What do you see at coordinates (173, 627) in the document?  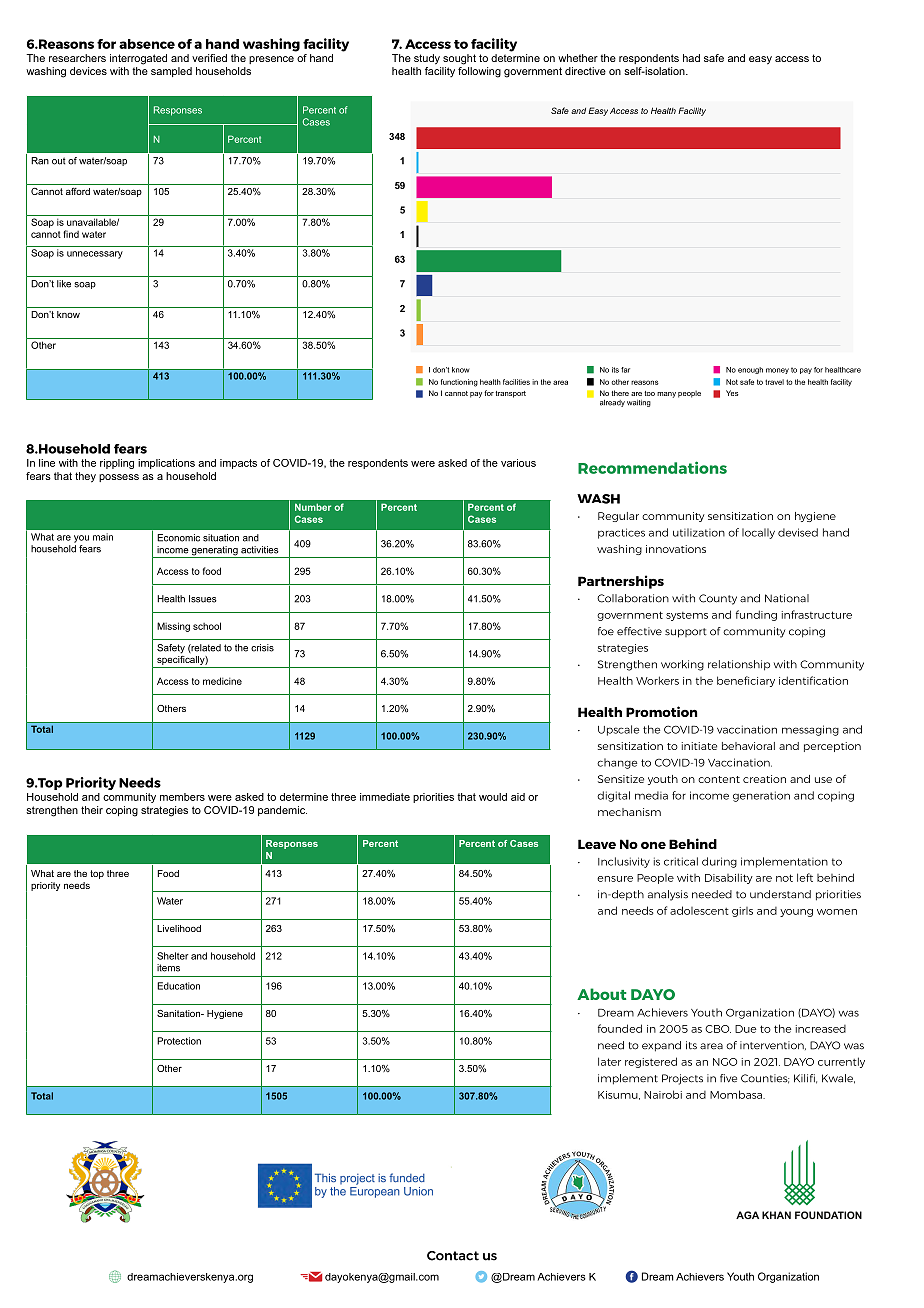 I see `Missing` at bounding box center [173, 627].
